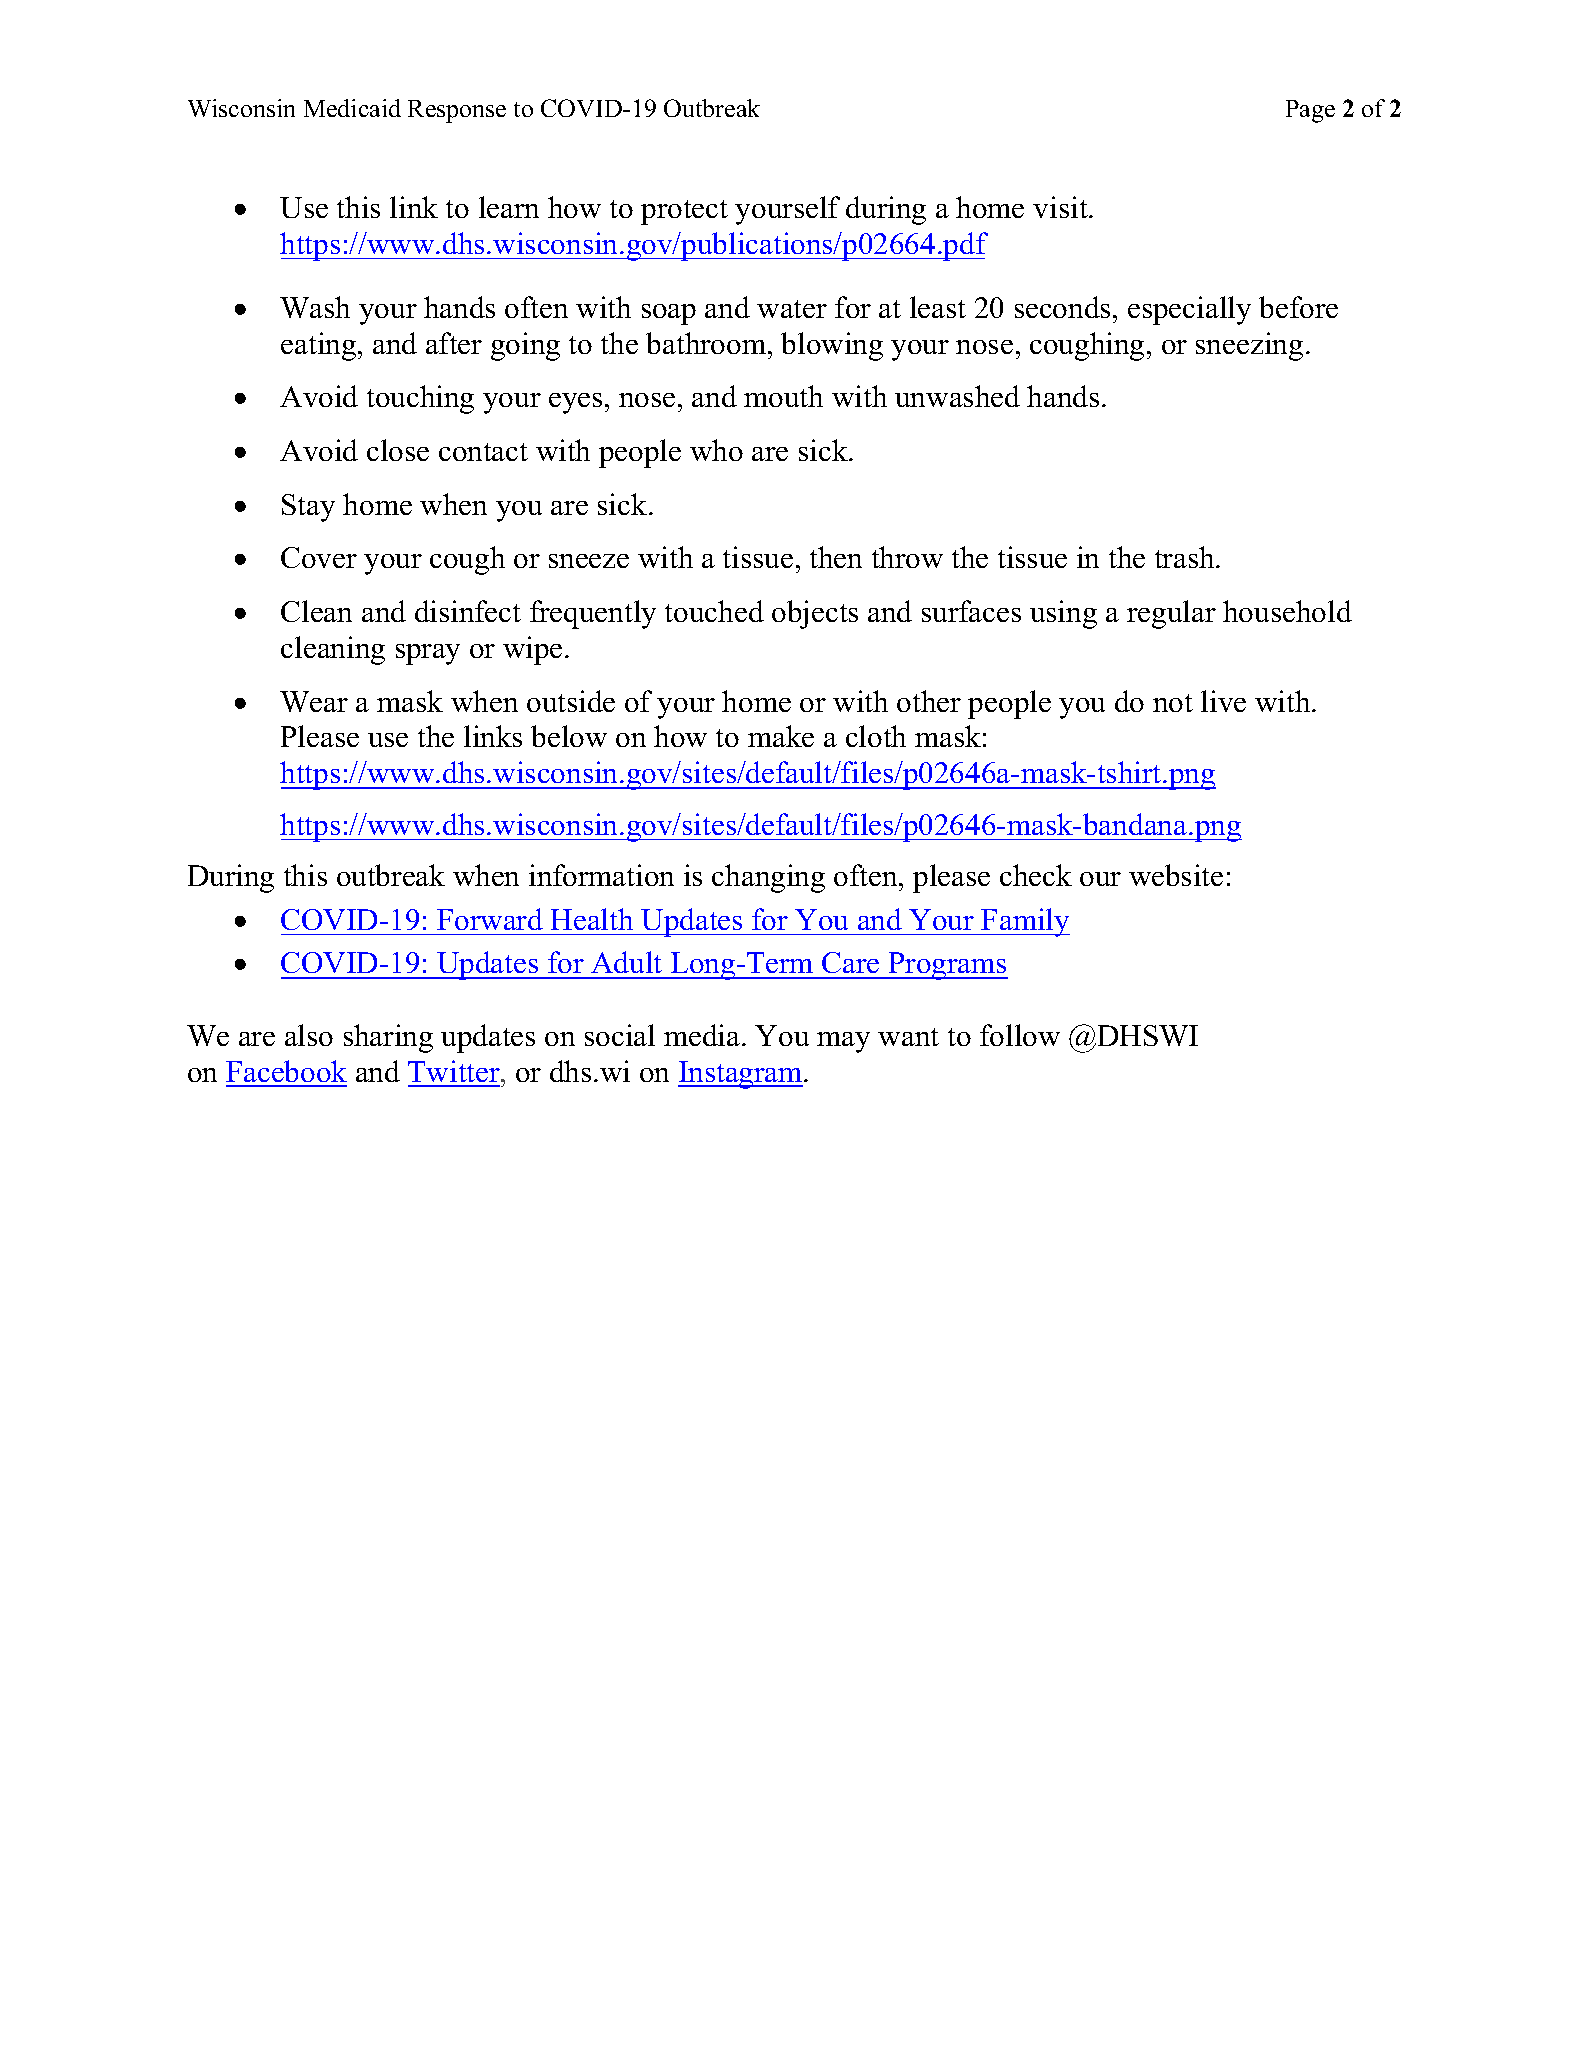 Image resolution: width=1590 pixels, height=2058 pixels. What do you see at coordinates (684, 212) in the page?
I see `protect` at bounding box center [684, 212].
